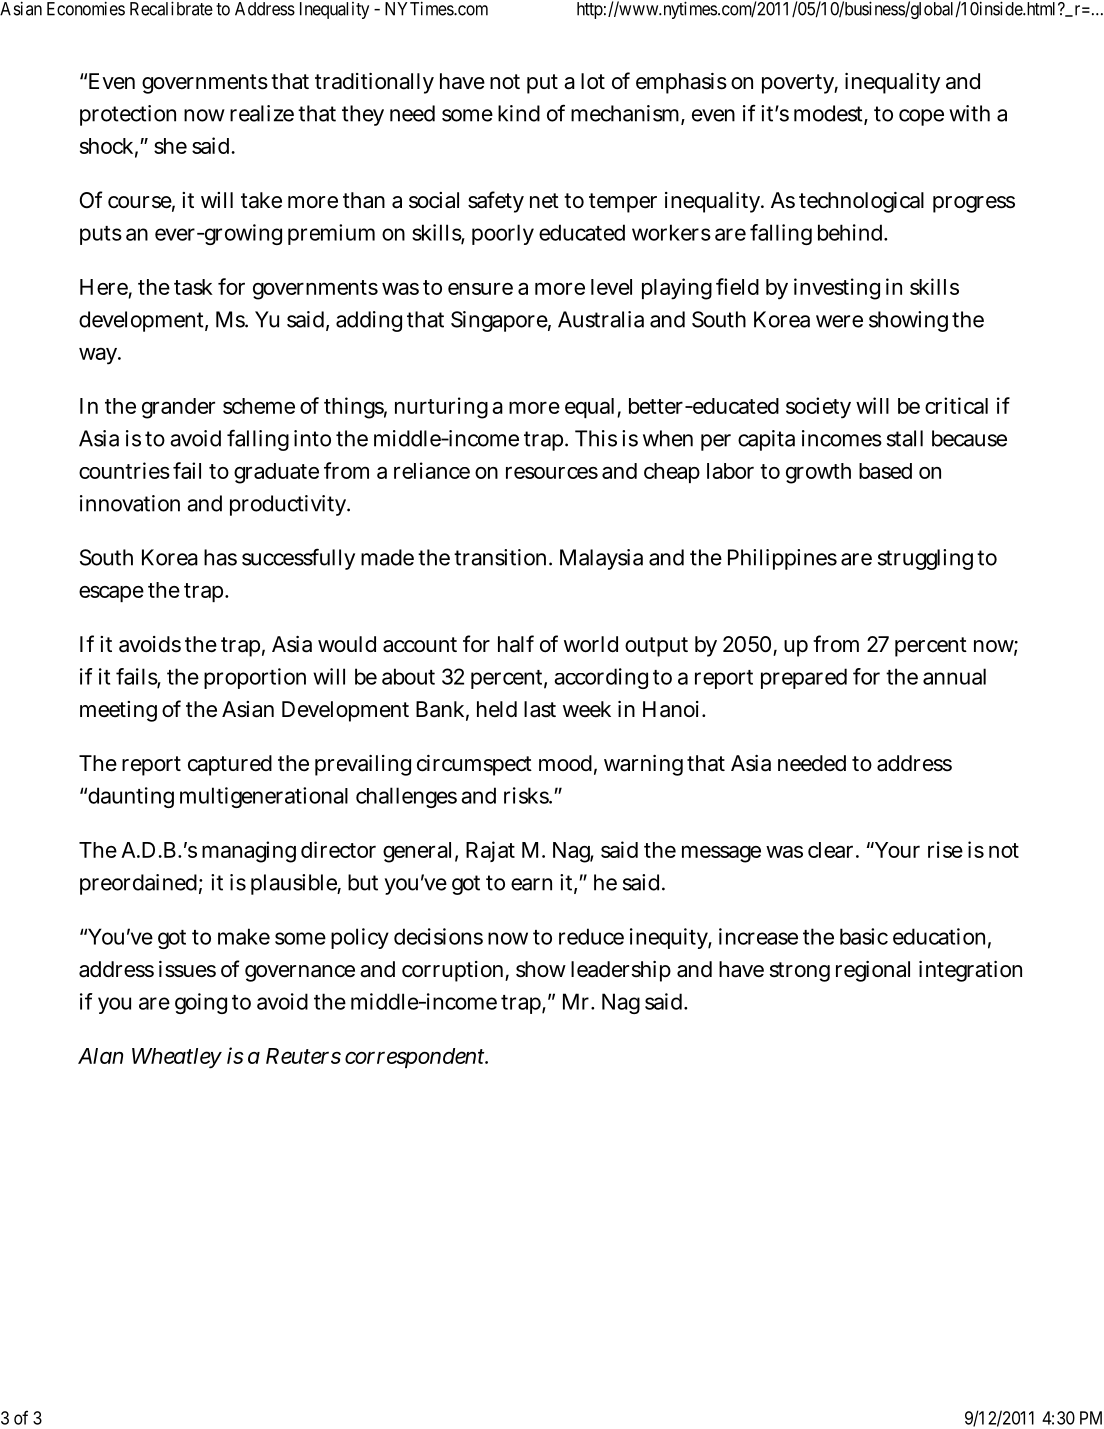 The height and width of the image is (1429, 1104). I want to click on lot, so click(593, 81).
